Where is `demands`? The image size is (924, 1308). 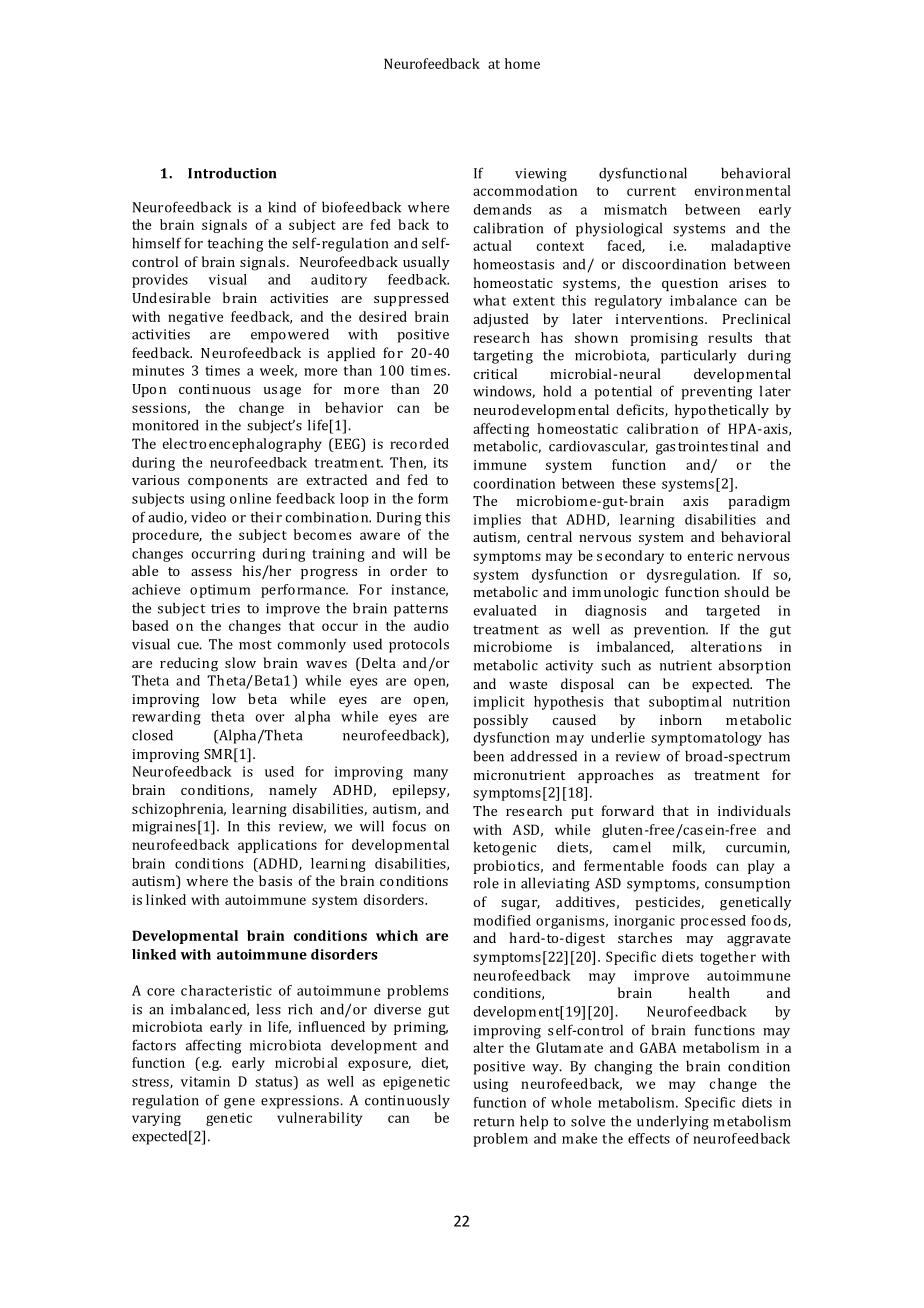
demands is located at coordinates (502, 209).
